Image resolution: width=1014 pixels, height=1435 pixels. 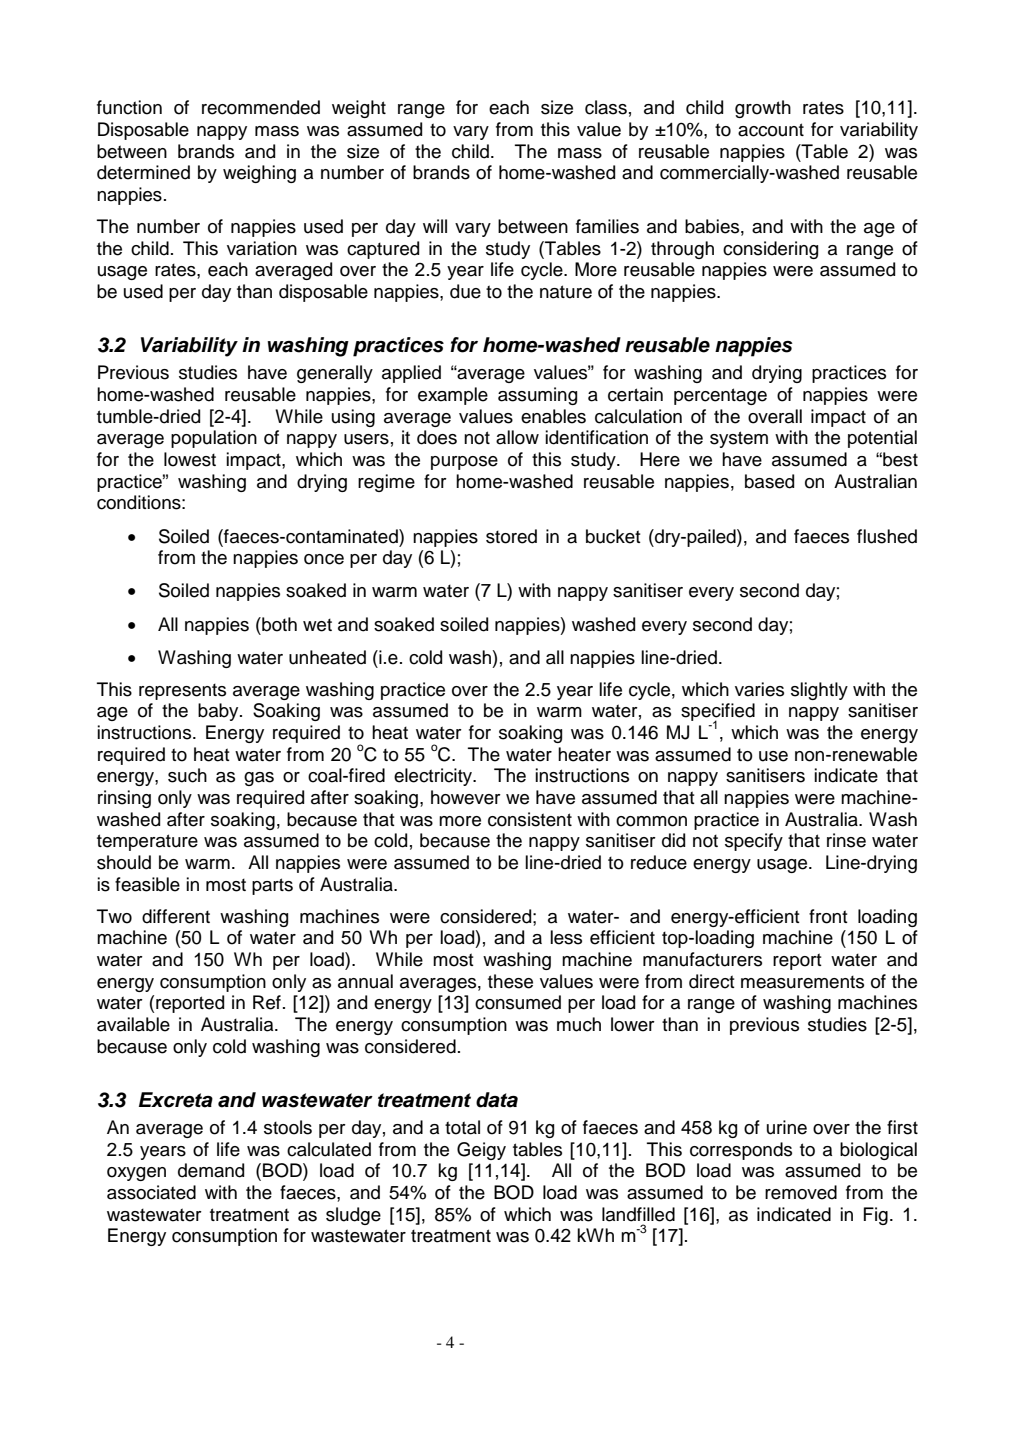 What do you see at coordinates (771, 130) in the document?
I see `account` at bounding box center [771, 130].
